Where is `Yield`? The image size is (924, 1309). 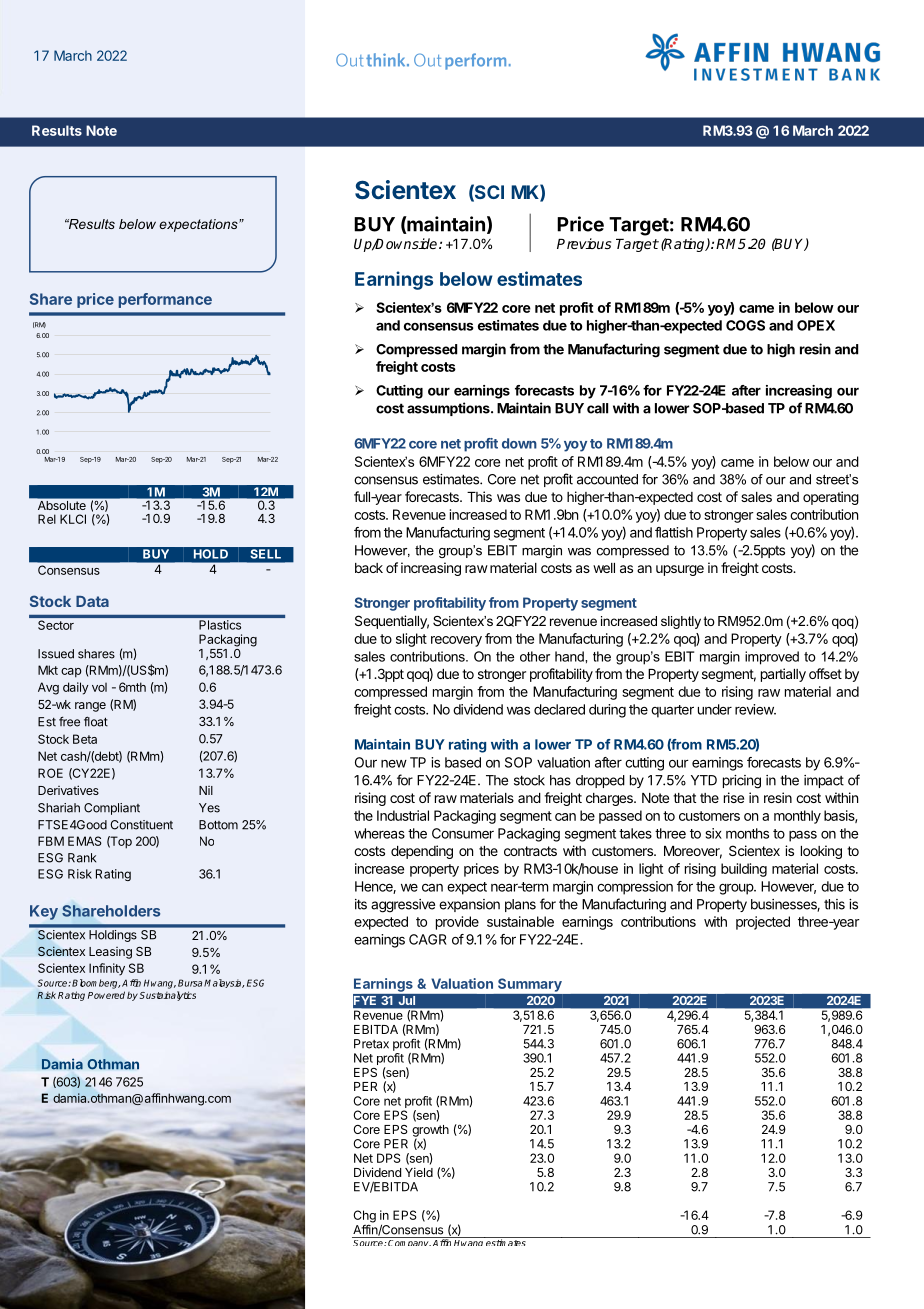
Yield is located at coordinates (419, 1172).
